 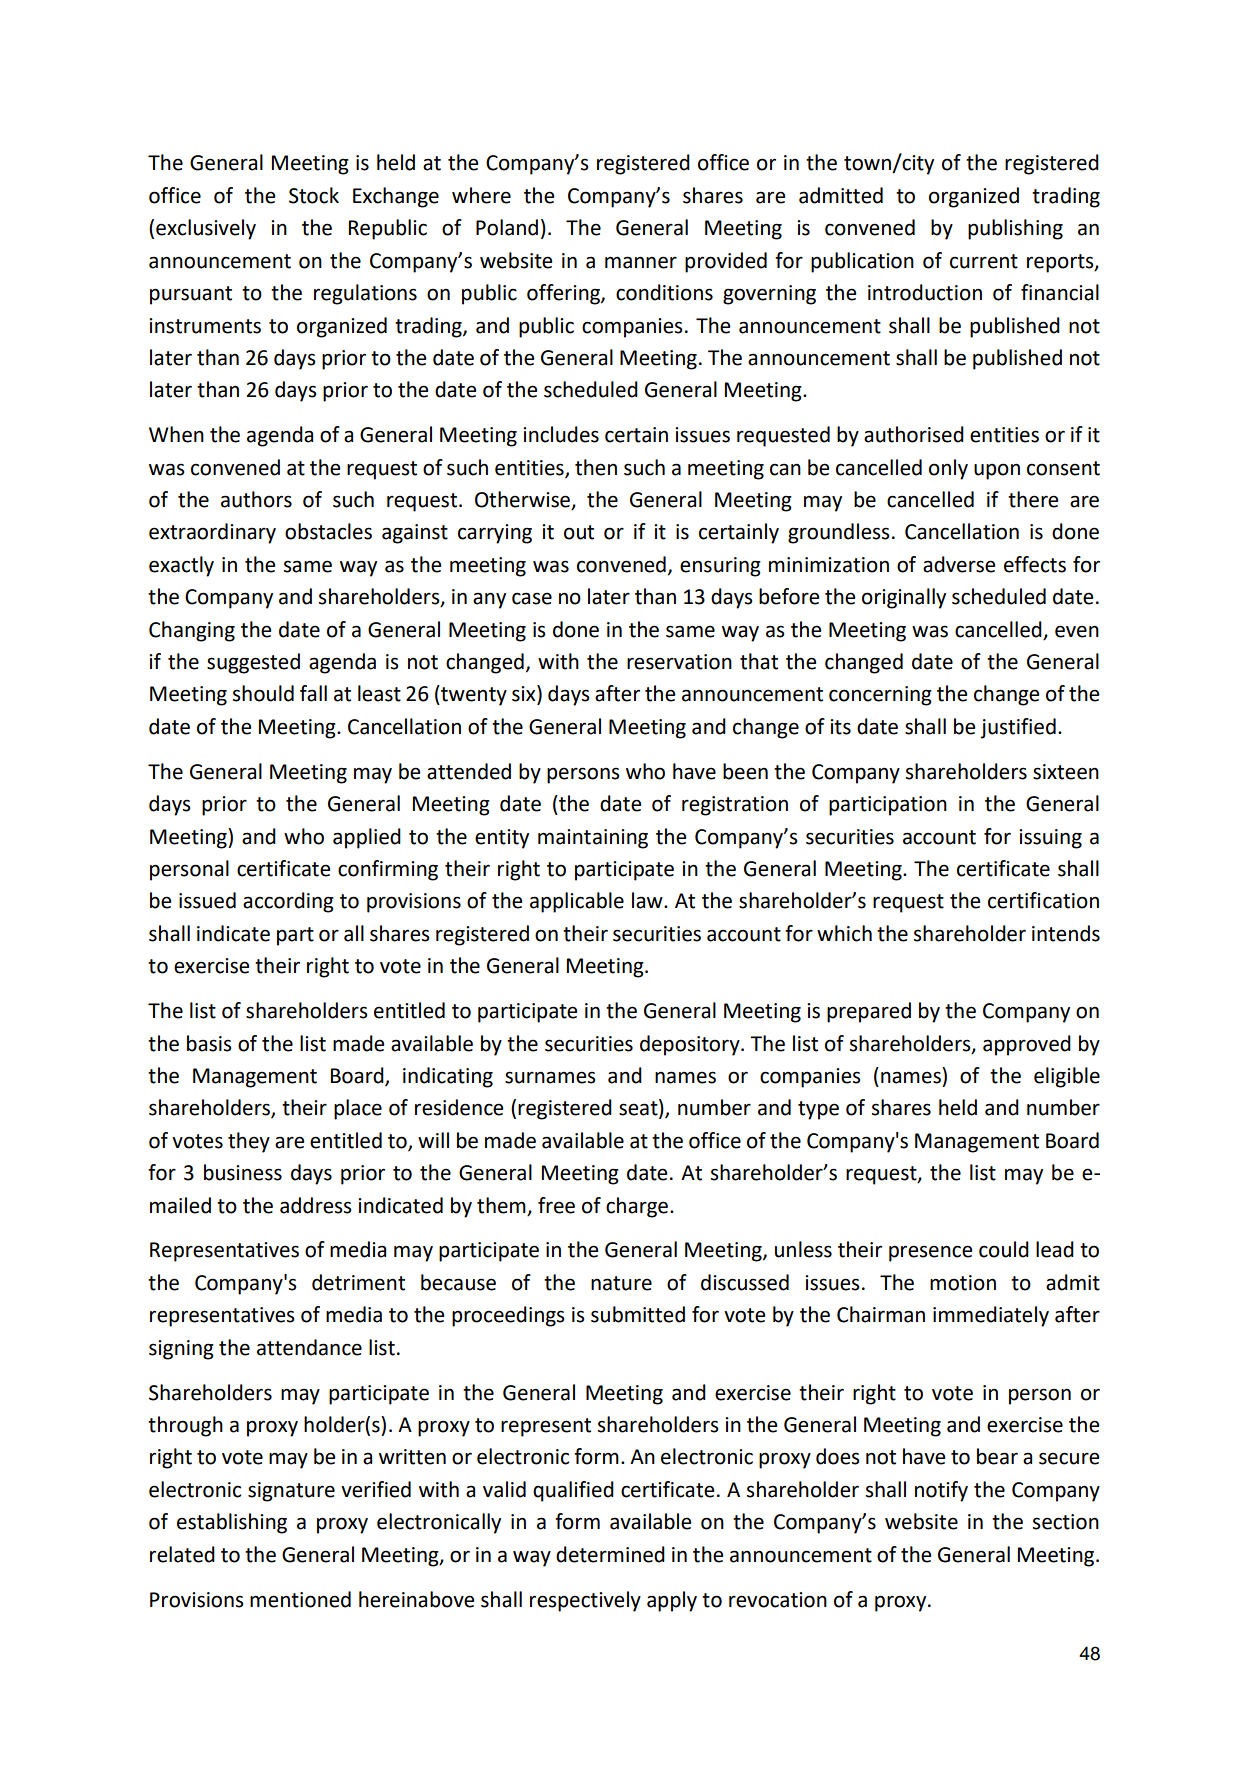 I want to click on certification, so click(x=1043, y=900).
